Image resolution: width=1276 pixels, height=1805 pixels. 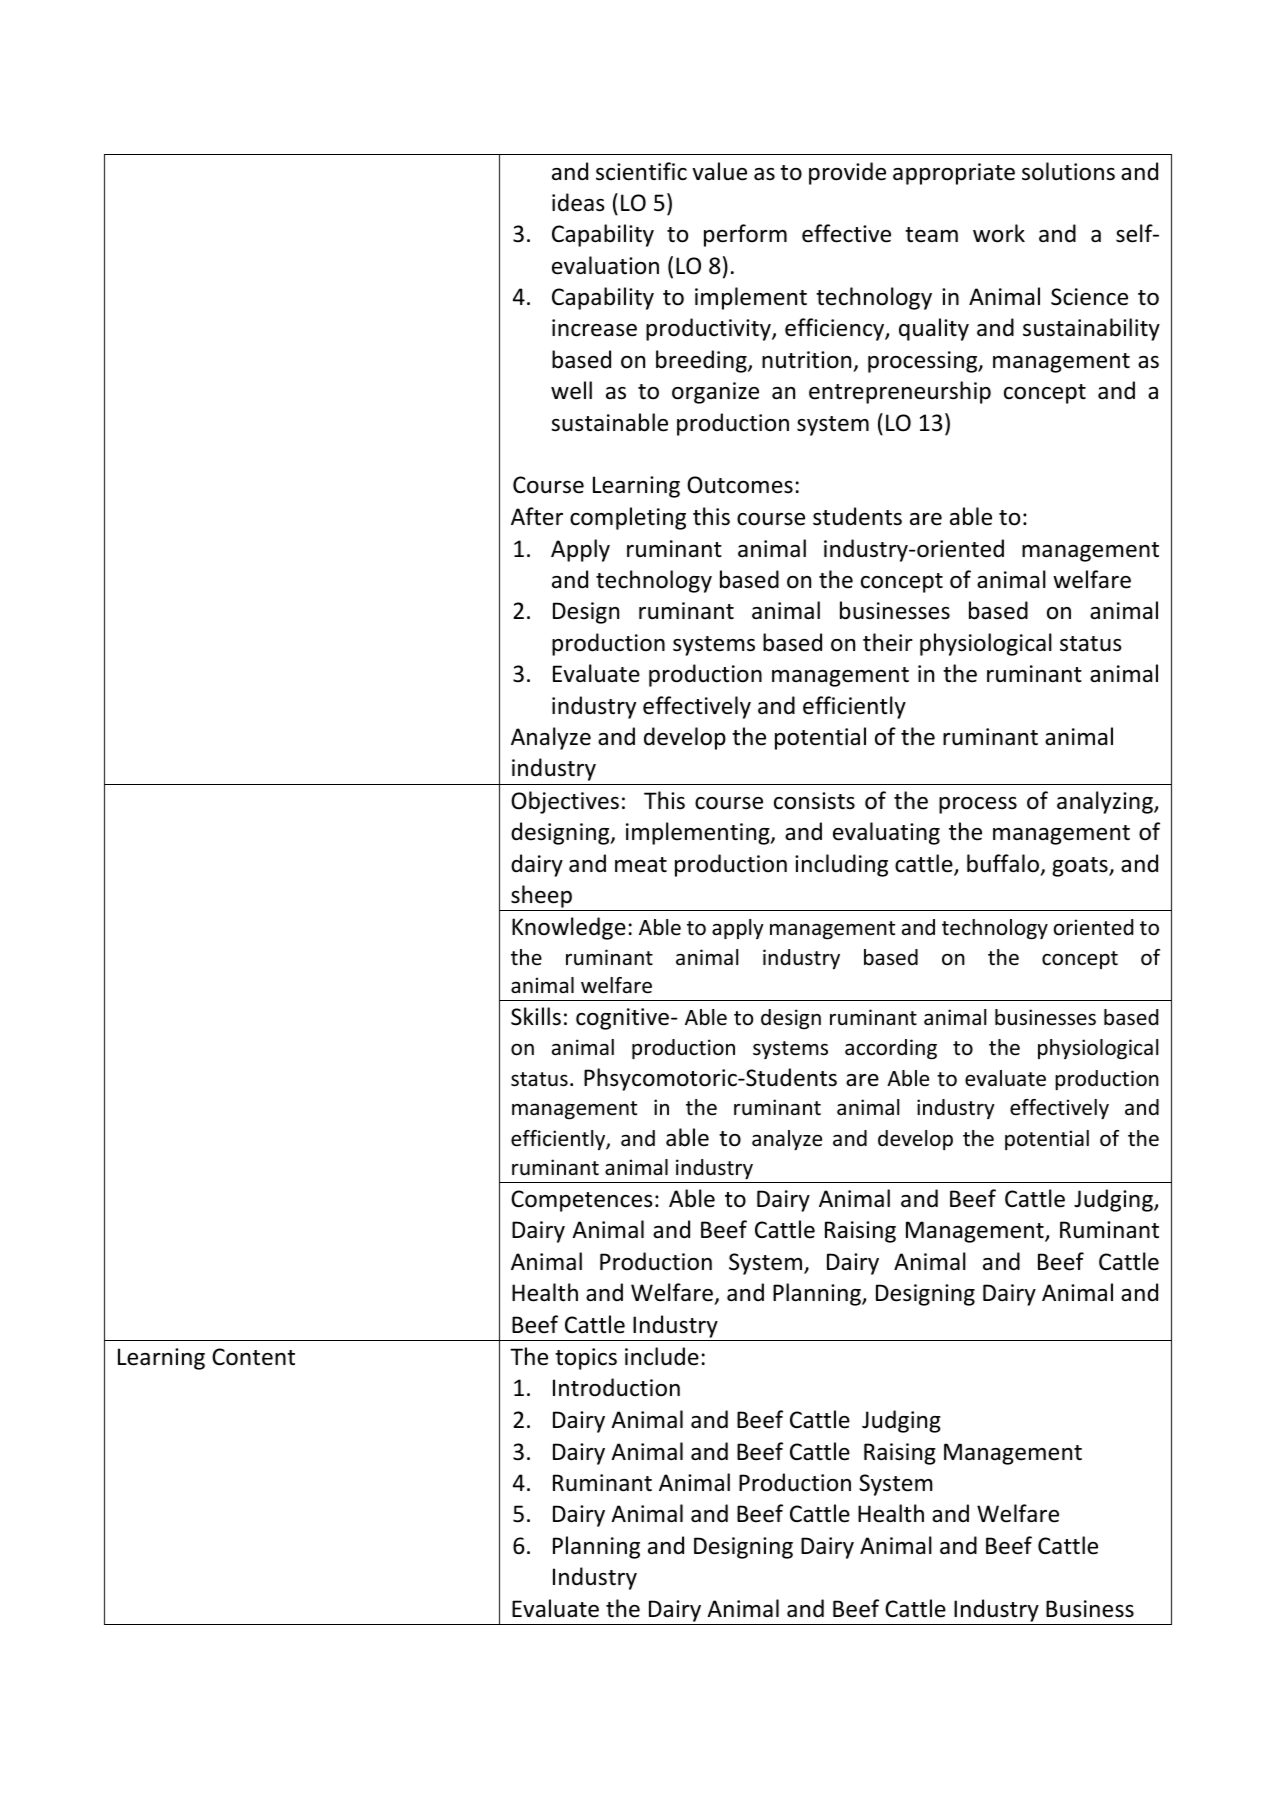 What do you see at coordinates (1106, 802) in the document?
I see `analyzing` at bounding box center [1106, 802].
